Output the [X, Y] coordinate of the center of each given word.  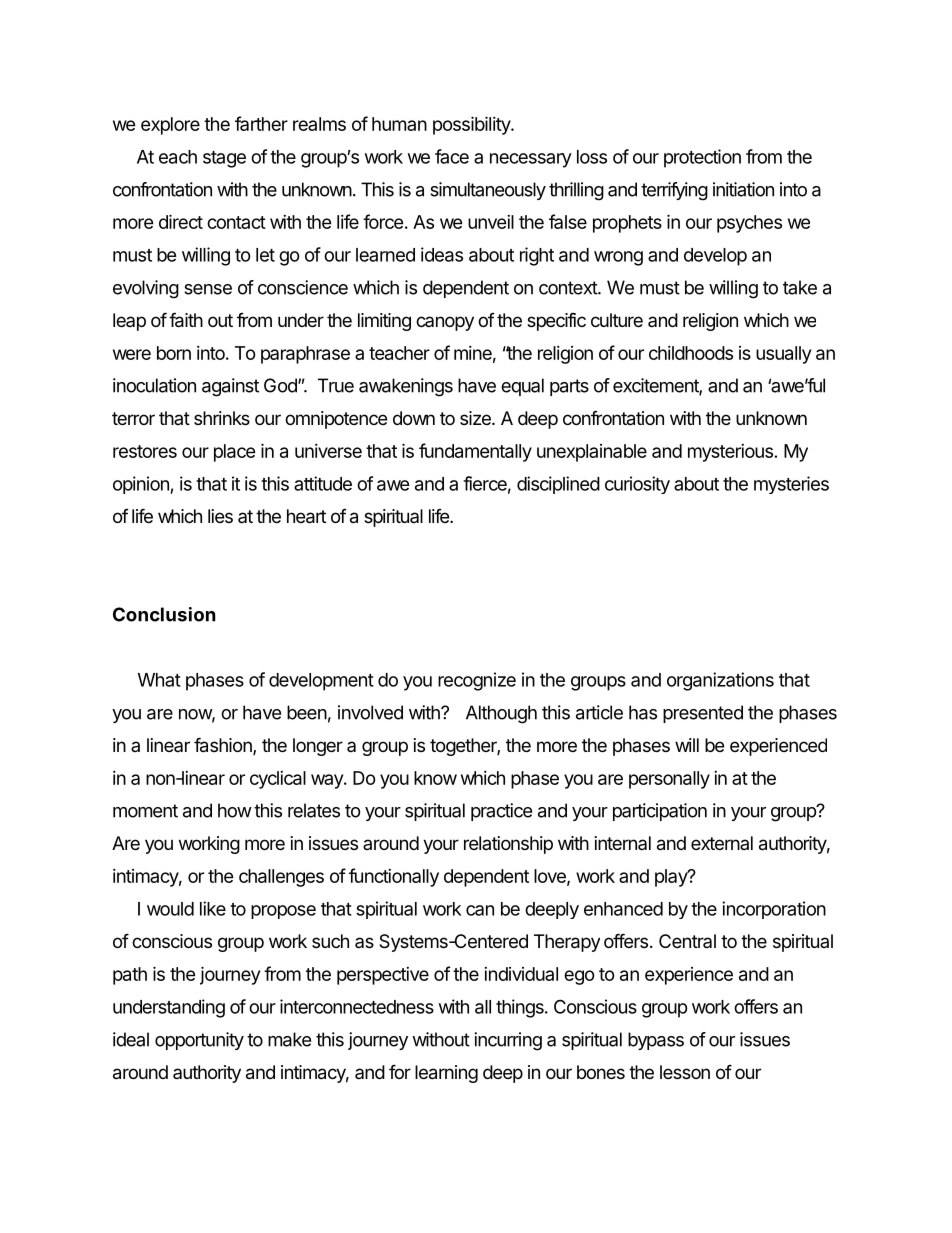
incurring [508, 1041]
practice [501, 812]
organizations [720, 681]
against [230, 387]
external [722, 843]
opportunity [199, 1041]
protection [702, 158]
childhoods [691, 353]
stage [224, 159]
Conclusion [164, 614]
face [452, 156]
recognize [477, 681]
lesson [685, 1072]
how [235, 810]
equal [522, 387]
